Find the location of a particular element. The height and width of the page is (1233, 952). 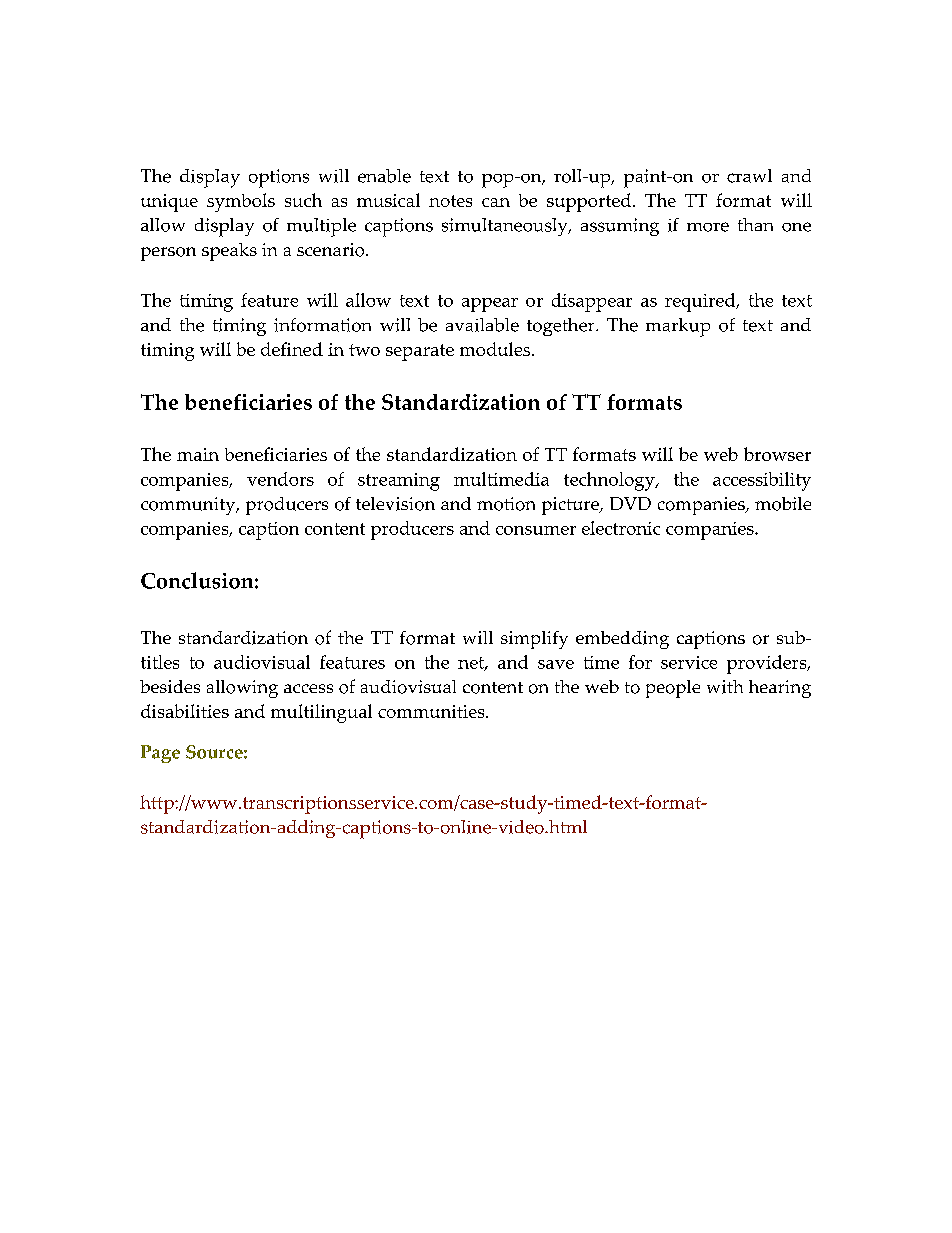

defined is located at coordinates (292, 349).
